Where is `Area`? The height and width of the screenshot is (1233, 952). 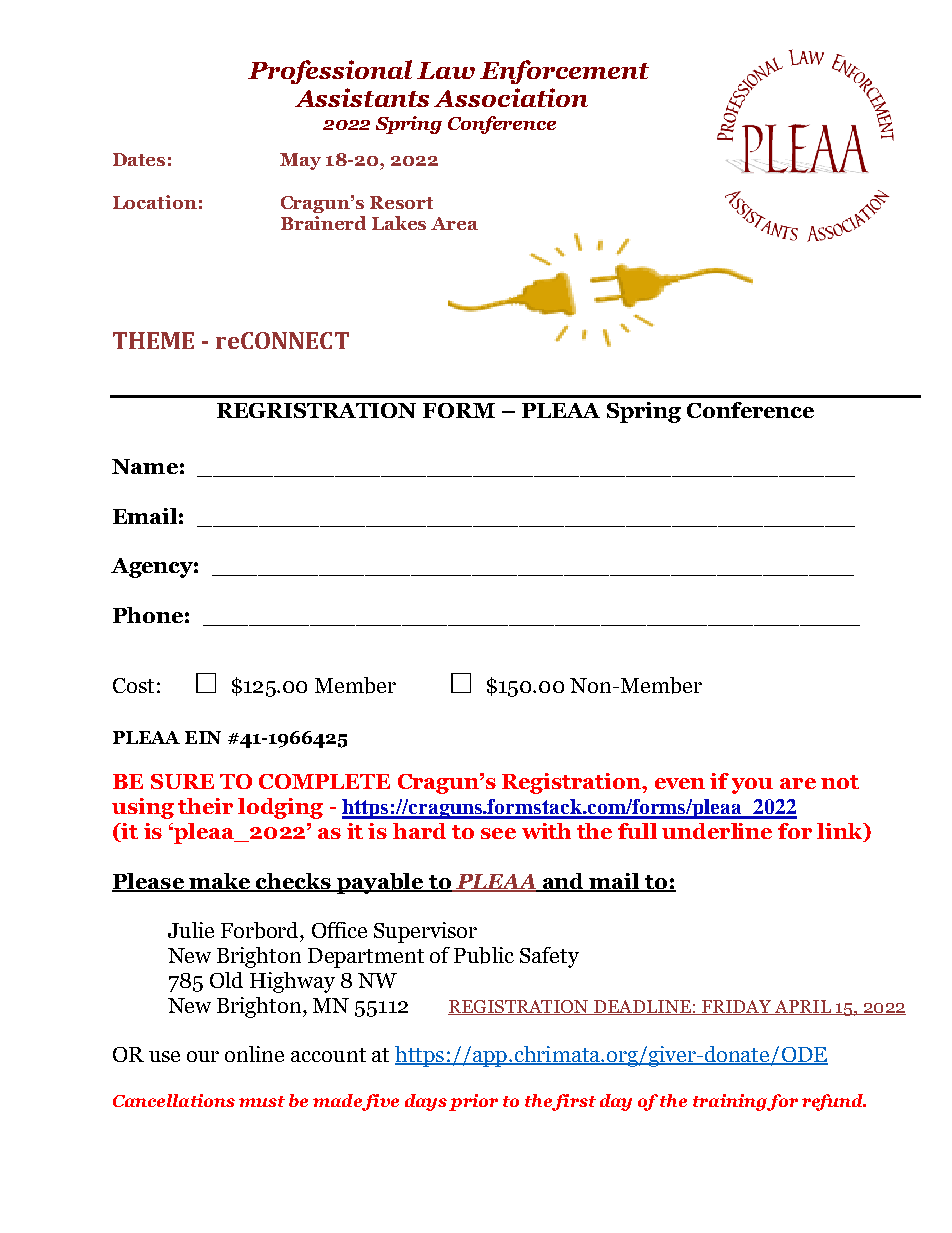 Area is located at coordinates (454, 223).
